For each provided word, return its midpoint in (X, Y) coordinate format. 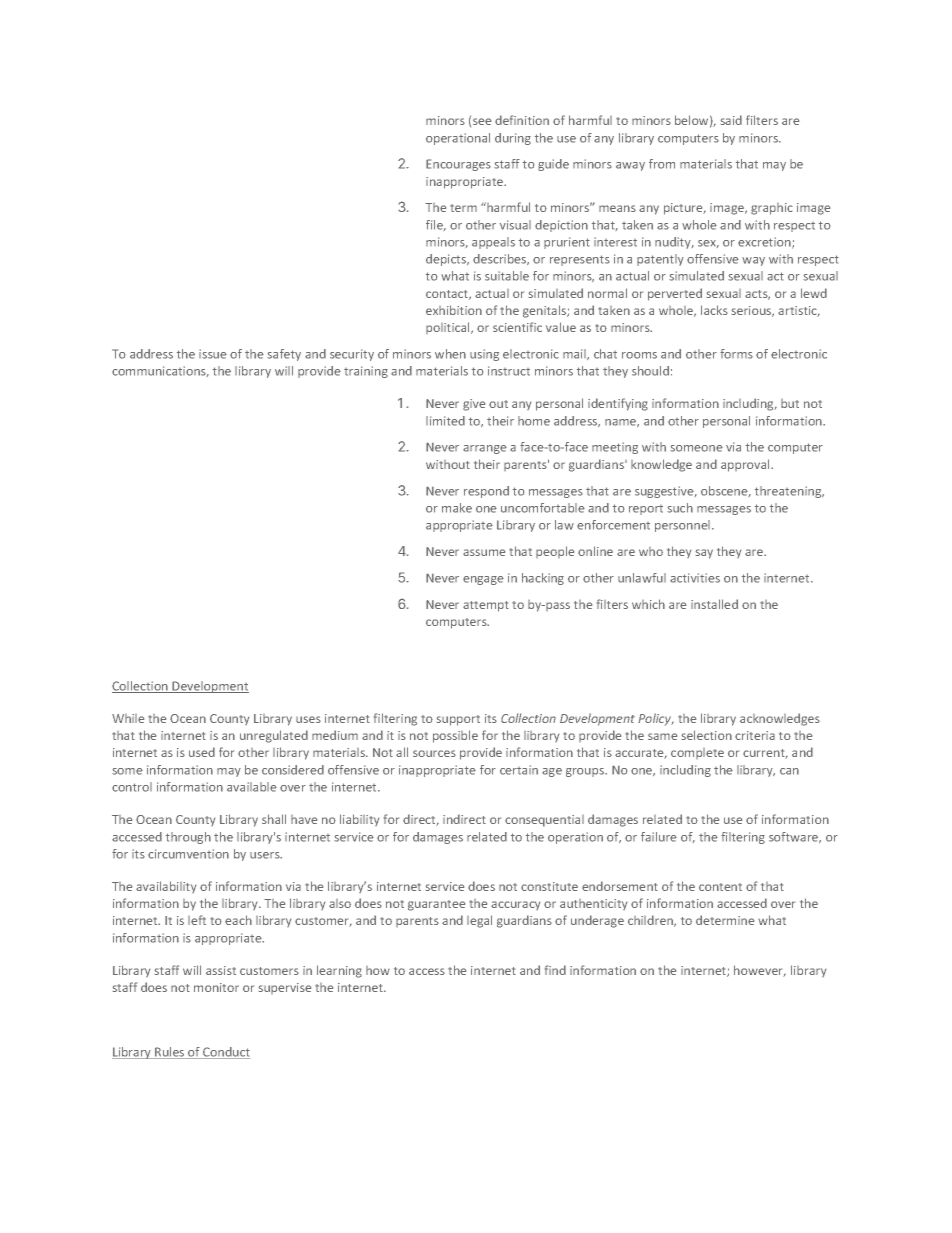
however (760, 971)
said (731, 120)
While (128, 718)
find (555, 970)
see (482, 121)
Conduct (225, 1053)
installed (714, 604)
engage (483, 580)
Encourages (458, 165)
